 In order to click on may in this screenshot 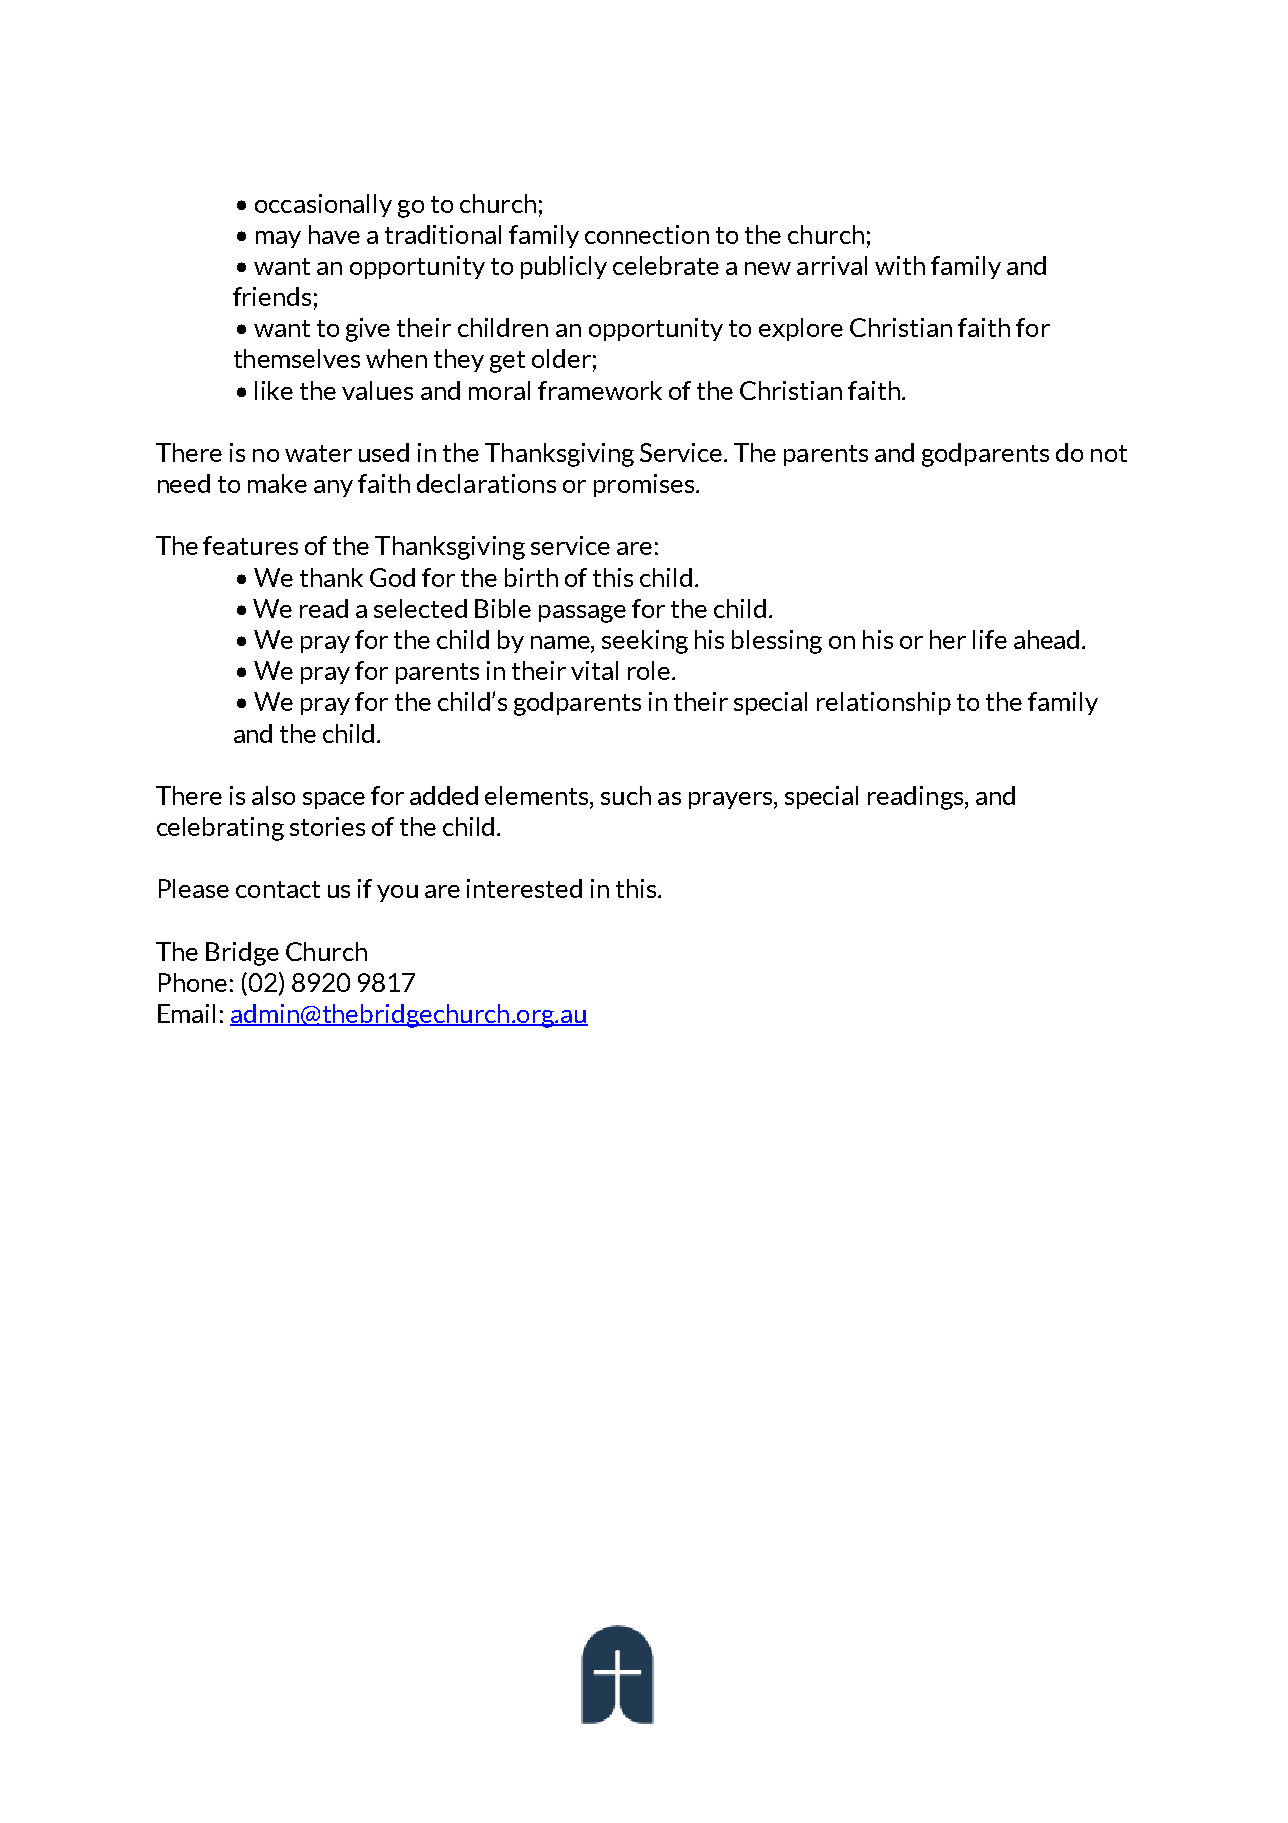, I will do `click(278, 239)`.
